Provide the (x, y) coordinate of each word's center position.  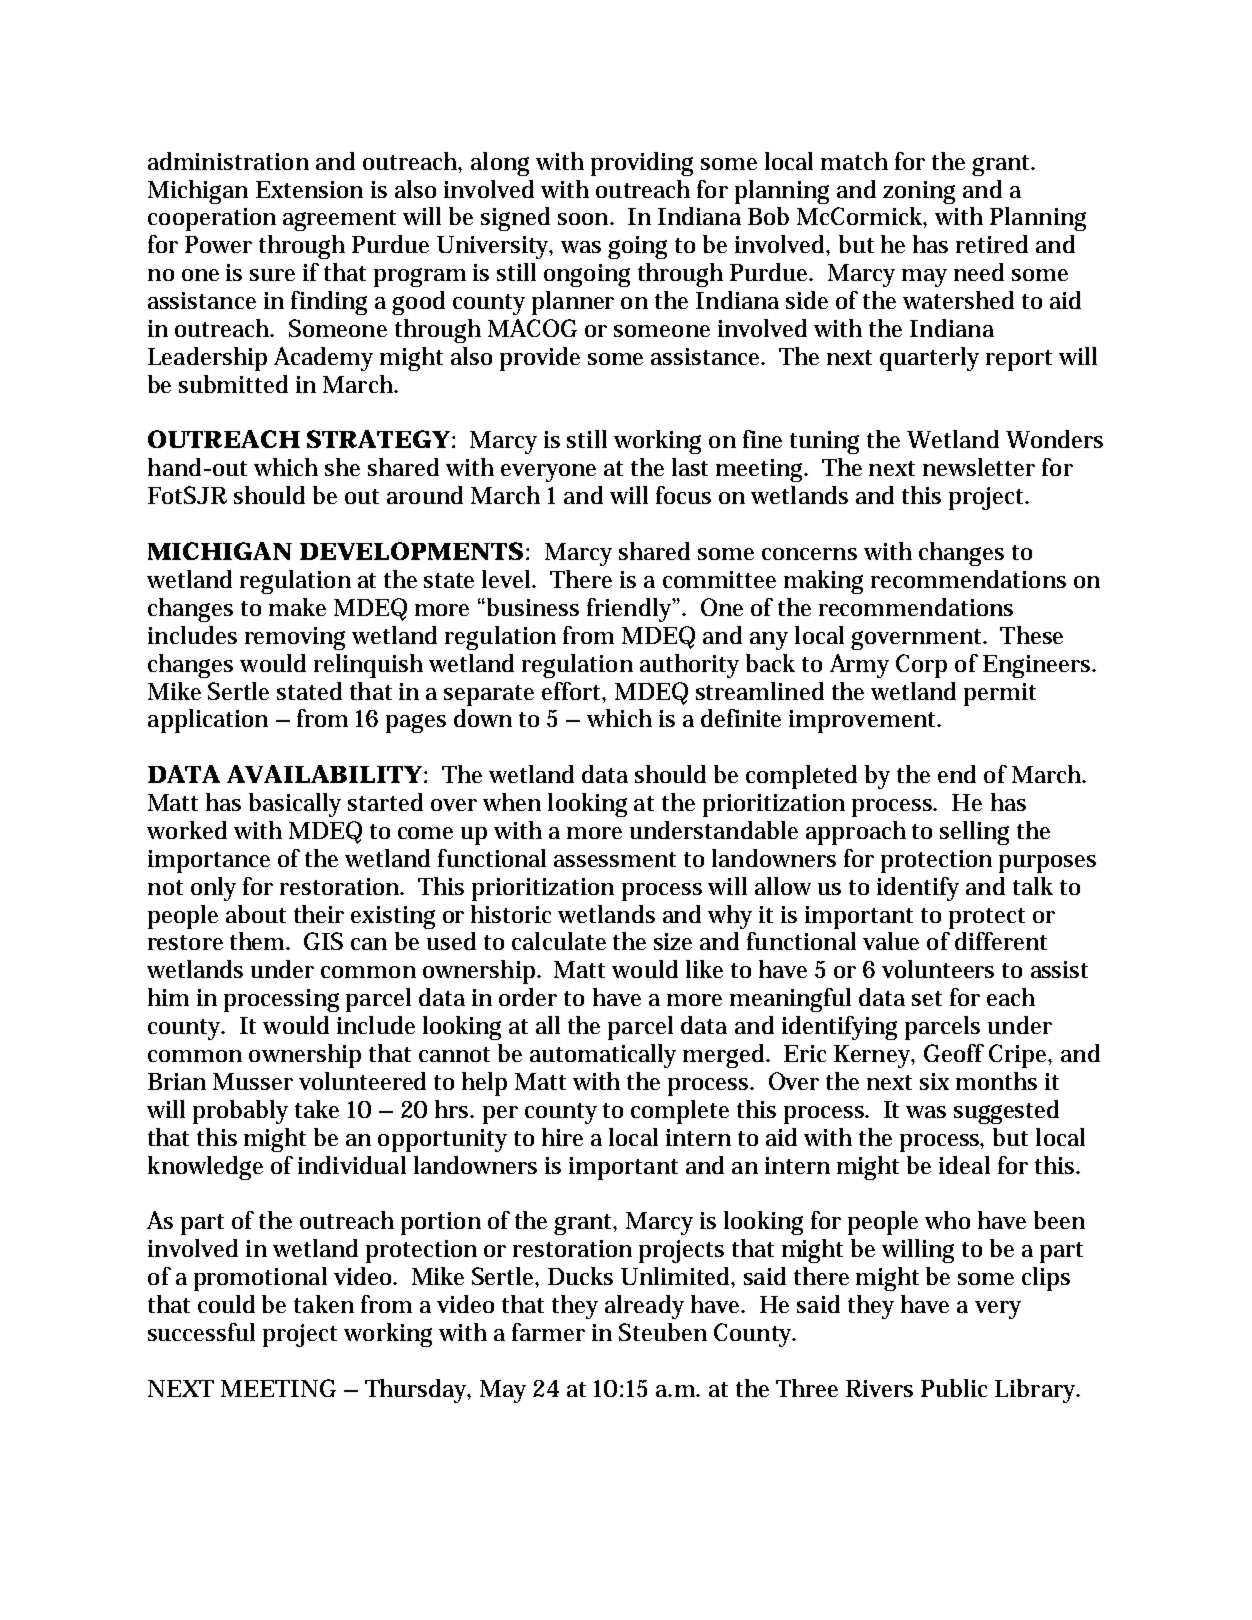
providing (642, 164)
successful (201, 1332)
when (512, 802)
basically (295, 805)
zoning (919, 192)
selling (974, 833)
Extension (309, 189)
